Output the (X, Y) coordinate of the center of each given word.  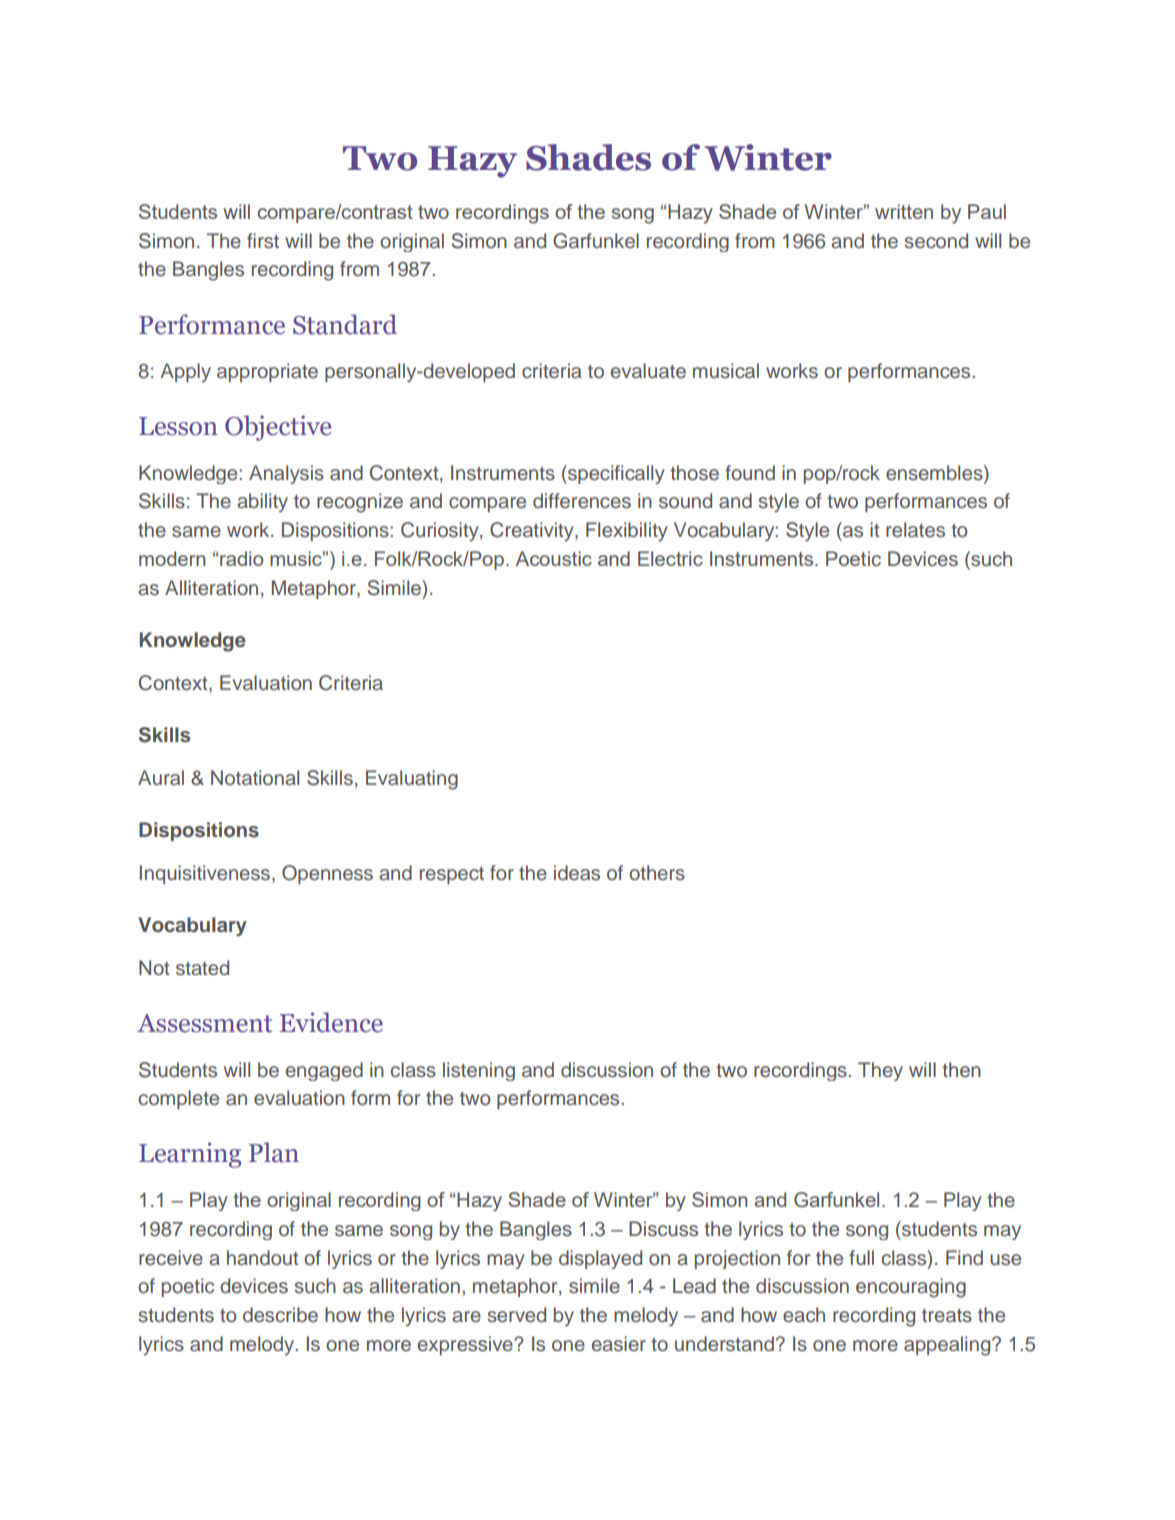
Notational (255, 778)
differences (582, 501)
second (936, 241)
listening (479, 1071)
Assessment (204, 1023)
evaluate (648, 371)
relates (915, 530)
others (657, 873)
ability (262, 503)
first (263, 241)
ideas (577, 873)
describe (280, 1315)
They (880, 1071)
